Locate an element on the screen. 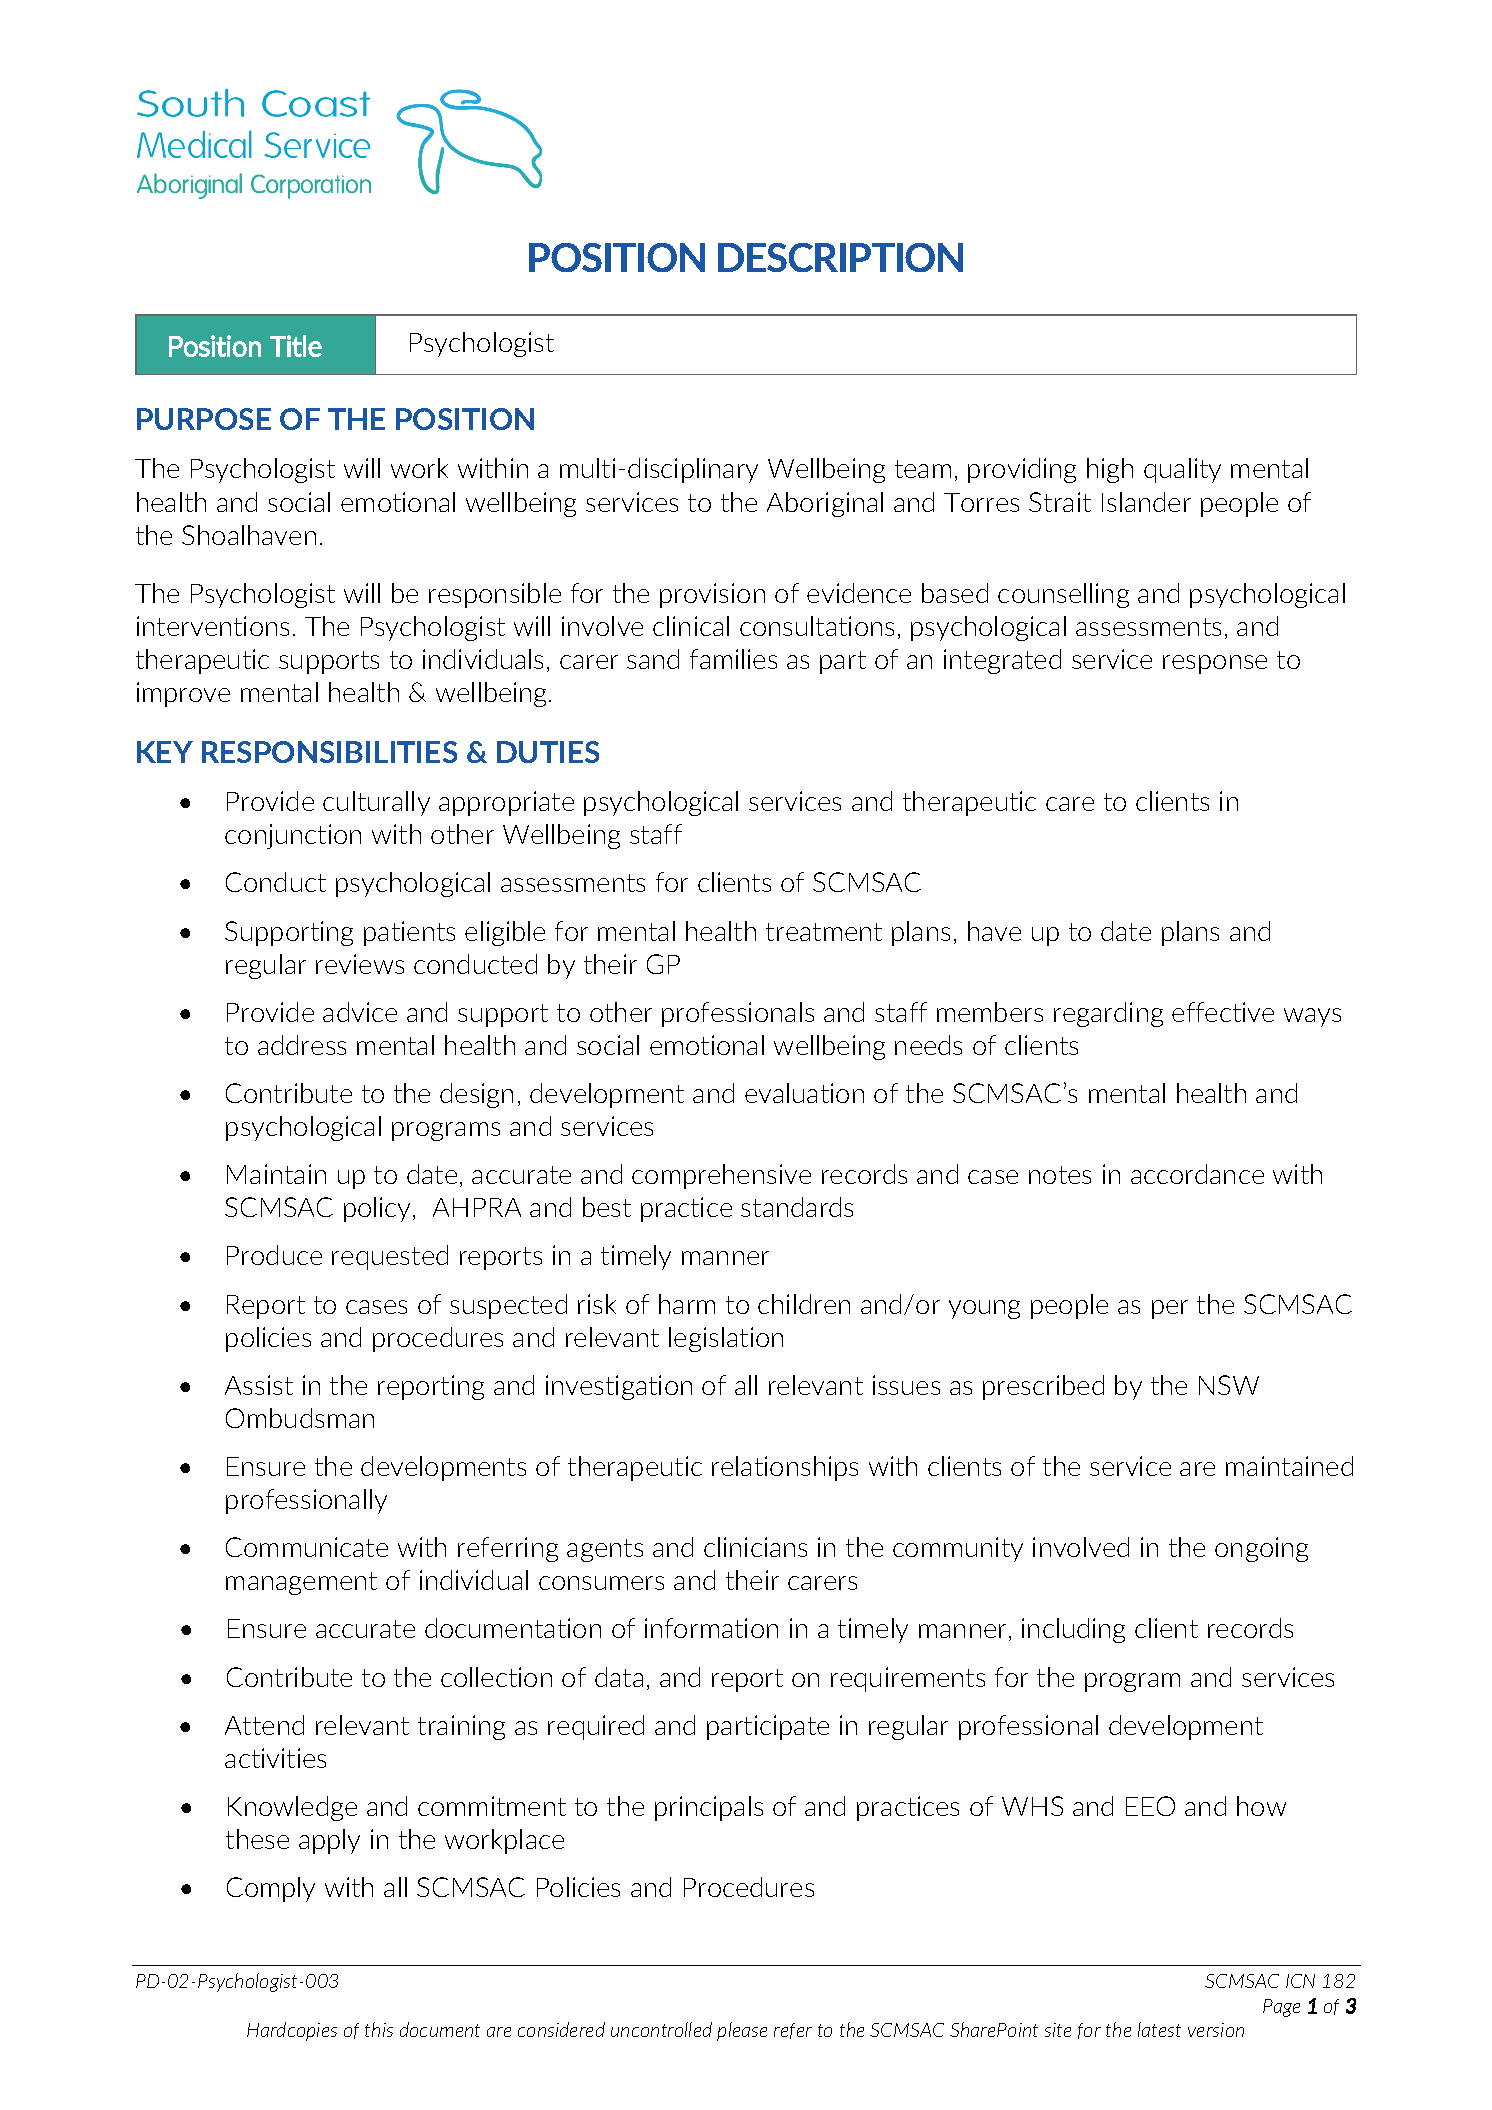  comprehensive is located at coordinates (721, 1176).
